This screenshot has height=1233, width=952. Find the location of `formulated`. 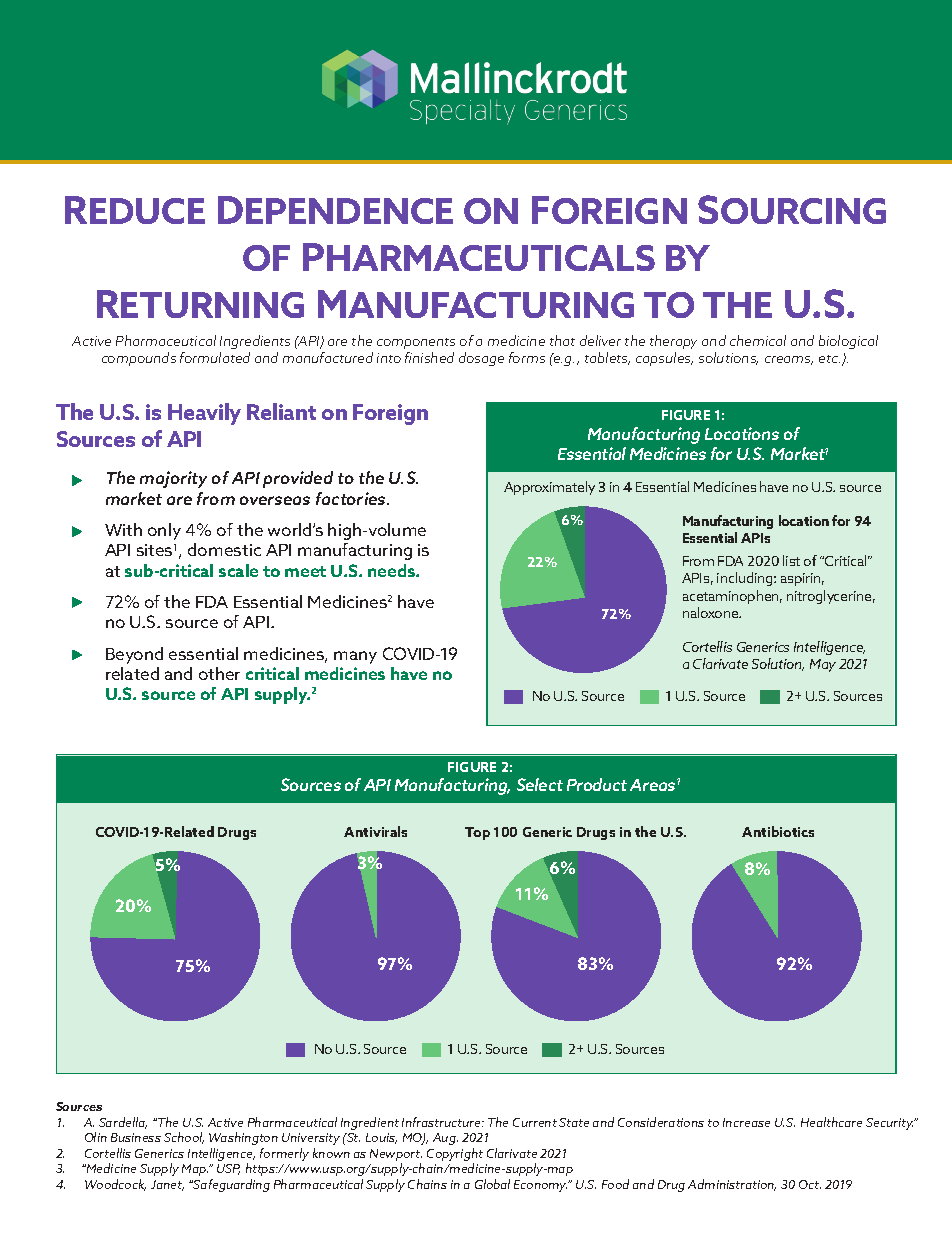

formulated is located at coordinates (215, 357).
